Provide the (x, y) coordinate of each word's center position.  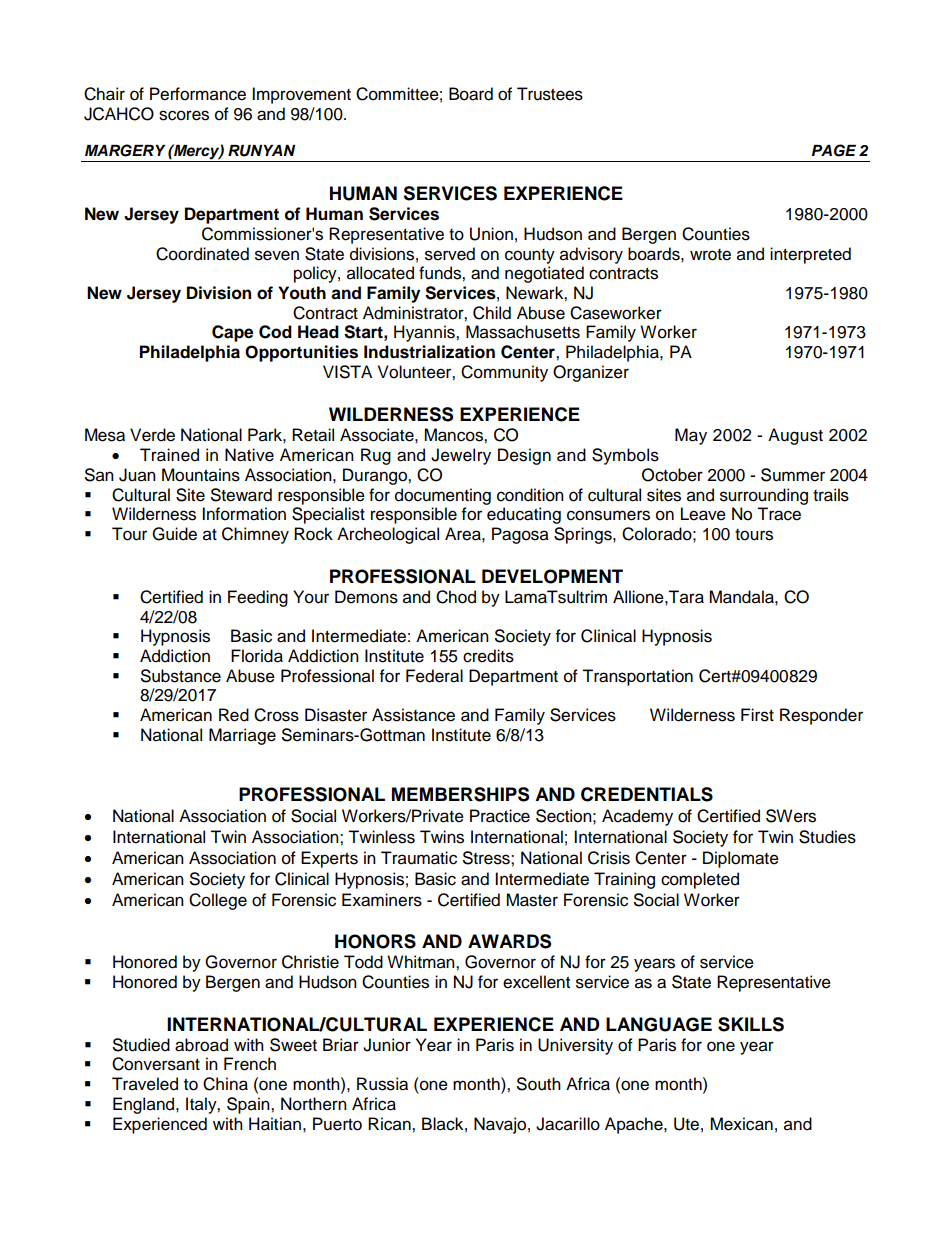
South (539, 1084)
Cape (232, 333)
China (225, 1084)
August (795, 436)
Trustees (550, 94)
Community (504, 373)
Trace (779, 514)
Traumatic (419, 858)
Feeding (258, 598)
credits (488, 656)
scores (184, 115)
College (218, 901)
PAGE (834, 150)
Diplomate (741, 859)
